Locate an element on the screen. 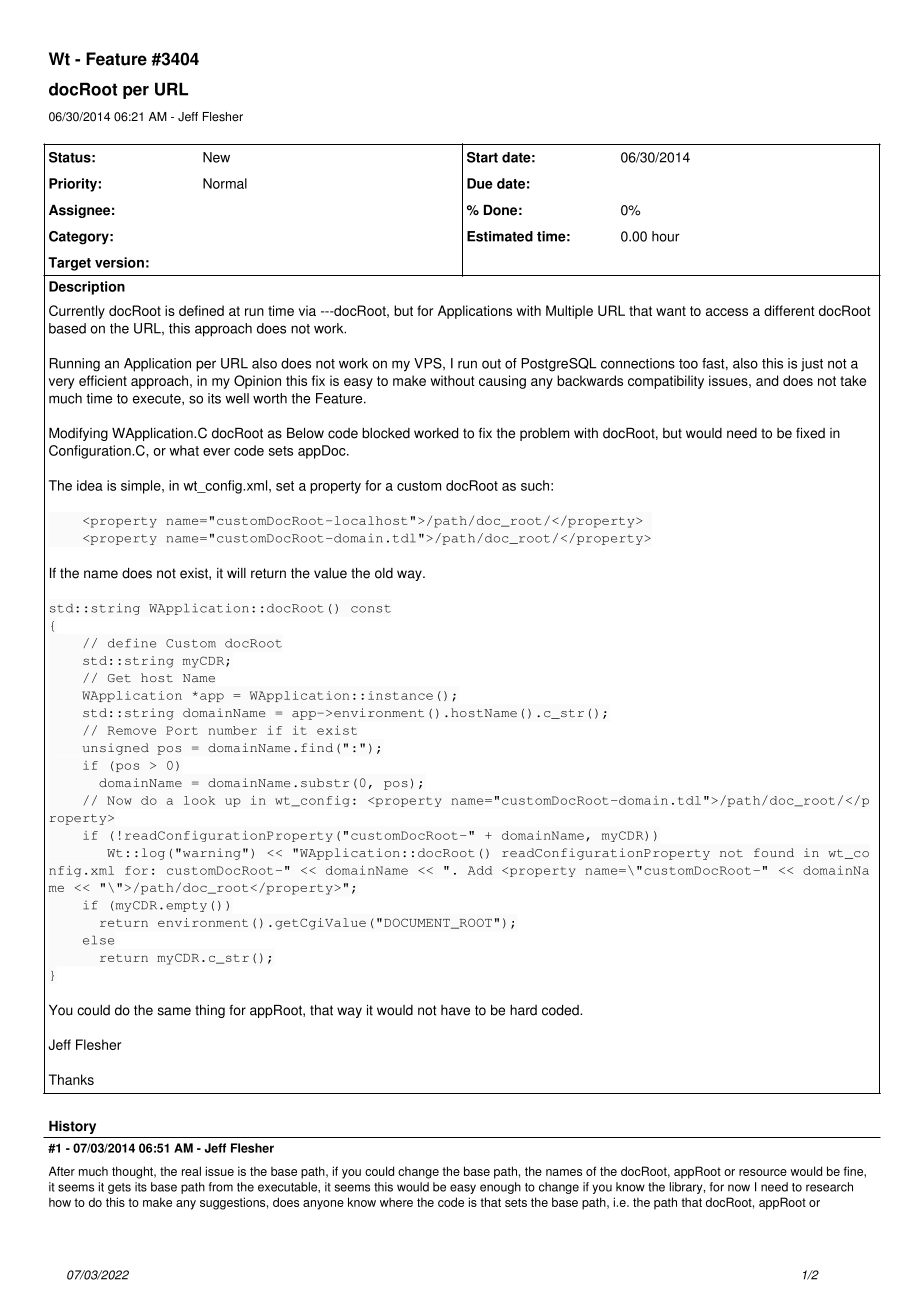 This screenshot has height=1308, width=924. hard is located at coordinates (523, 1010).
